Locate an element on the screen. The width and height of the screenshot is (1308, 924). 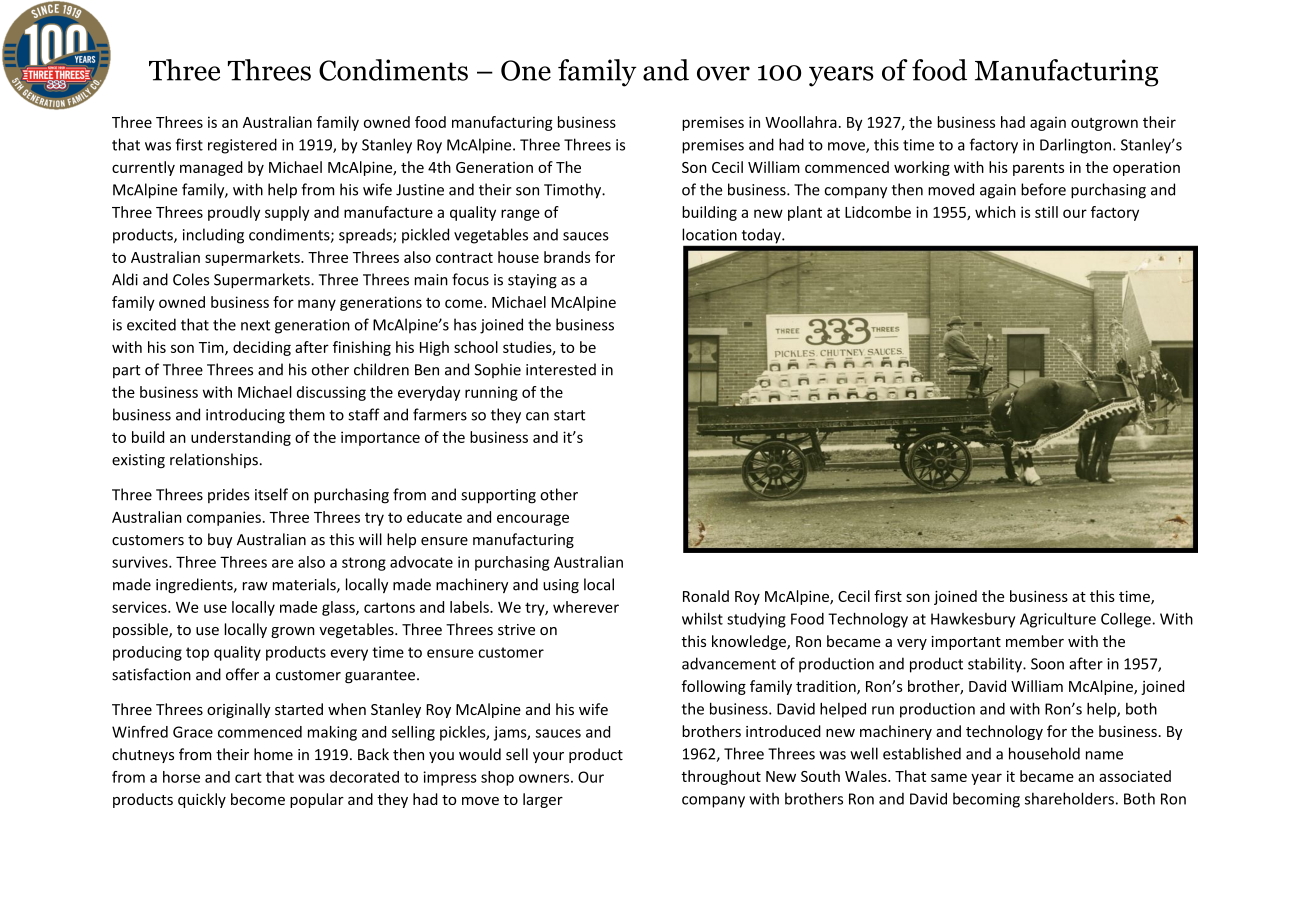
horse is located at coordinates (181, 777).
